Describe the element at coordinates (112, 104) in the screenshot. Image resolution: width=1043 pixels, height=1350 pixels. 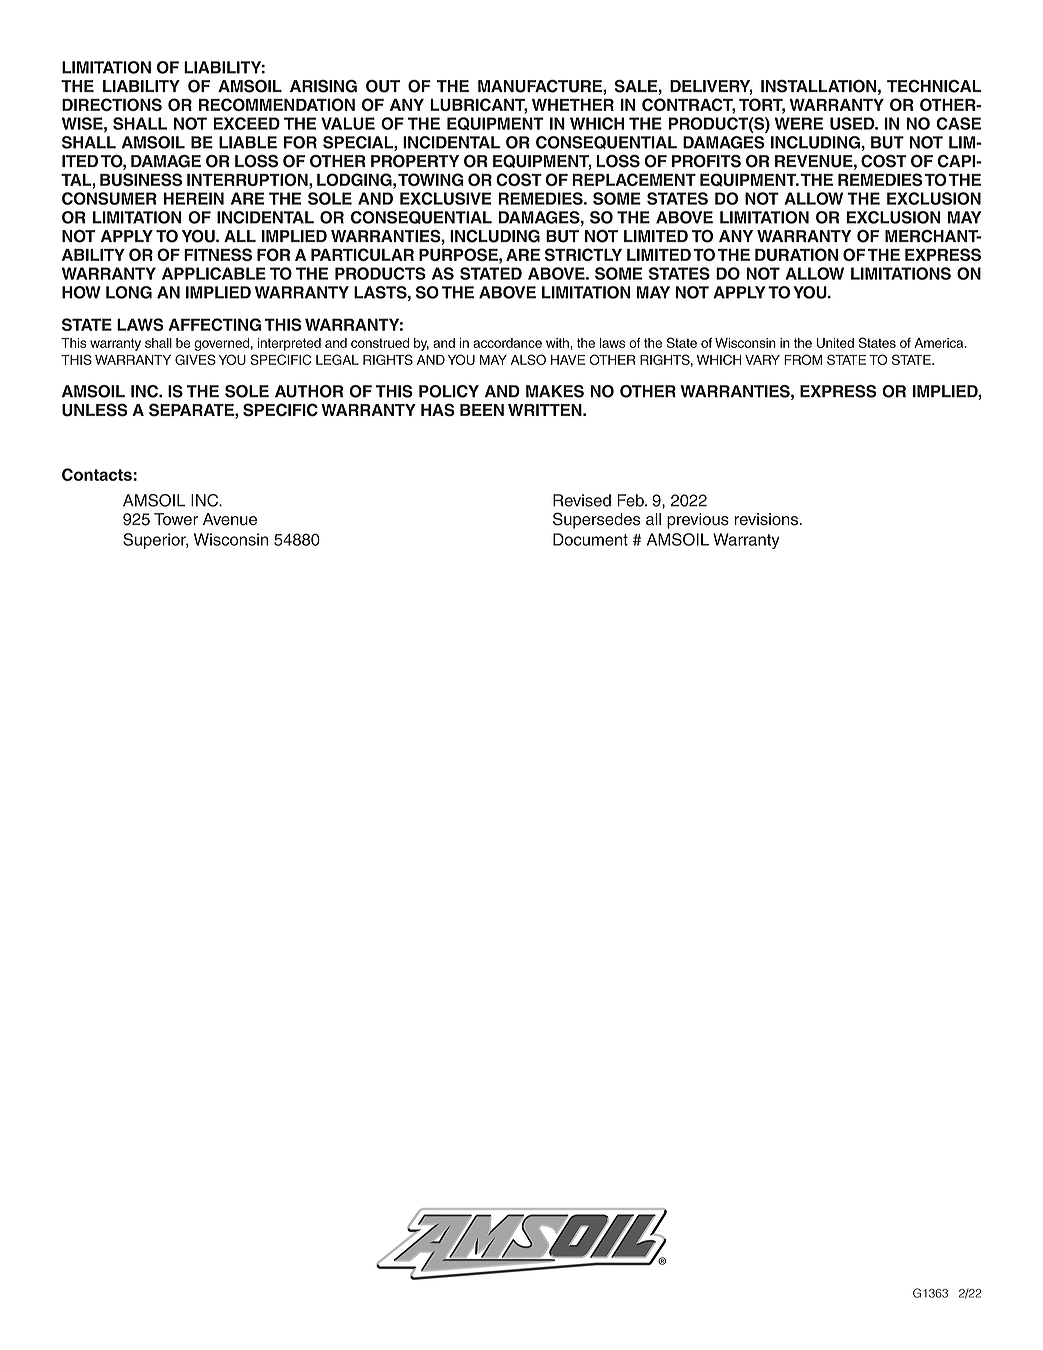
I see `DIRECTIONS` at that location.
